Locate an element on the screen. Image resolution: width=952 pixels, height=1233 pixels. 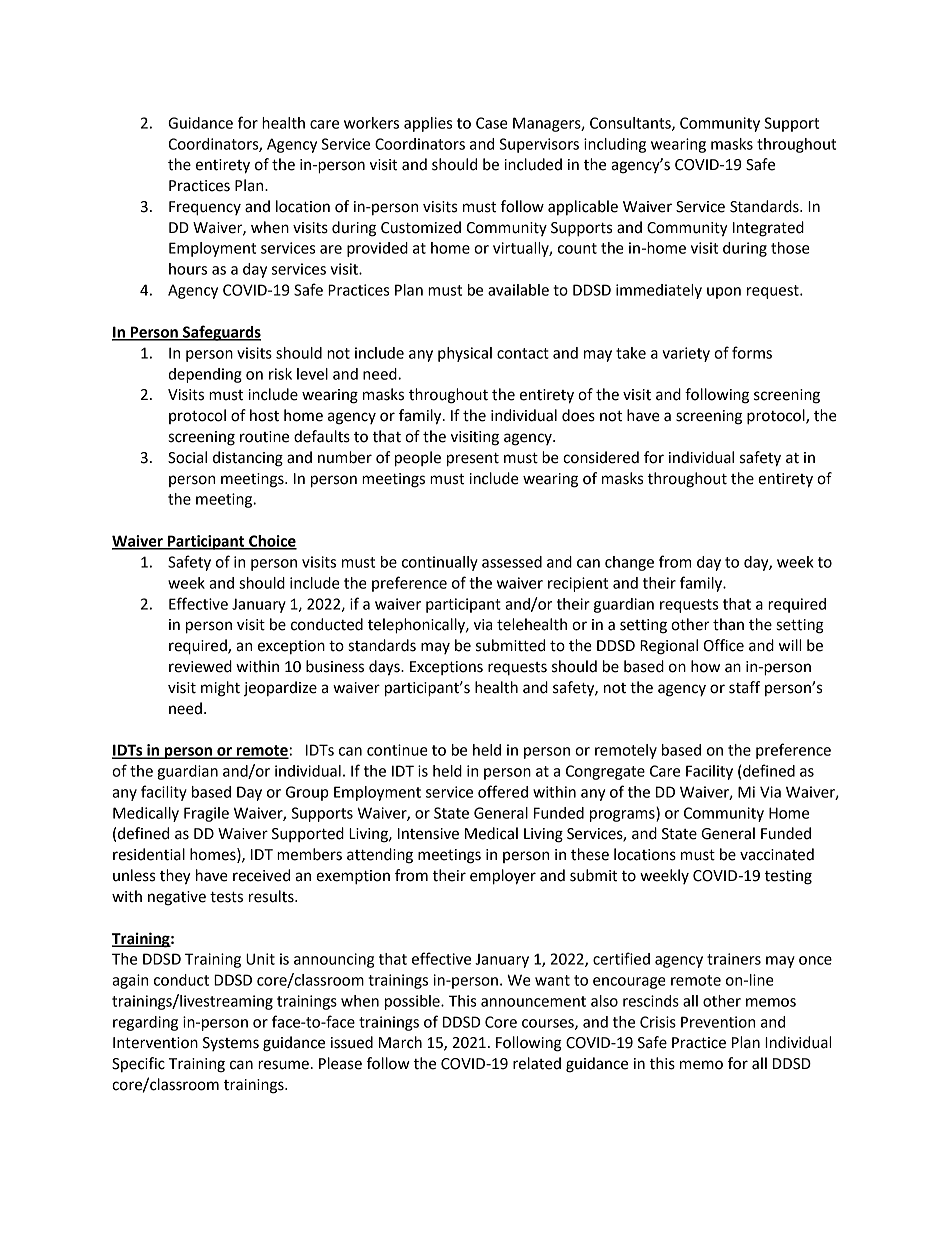
March is located at coordinates (400, 1042).
